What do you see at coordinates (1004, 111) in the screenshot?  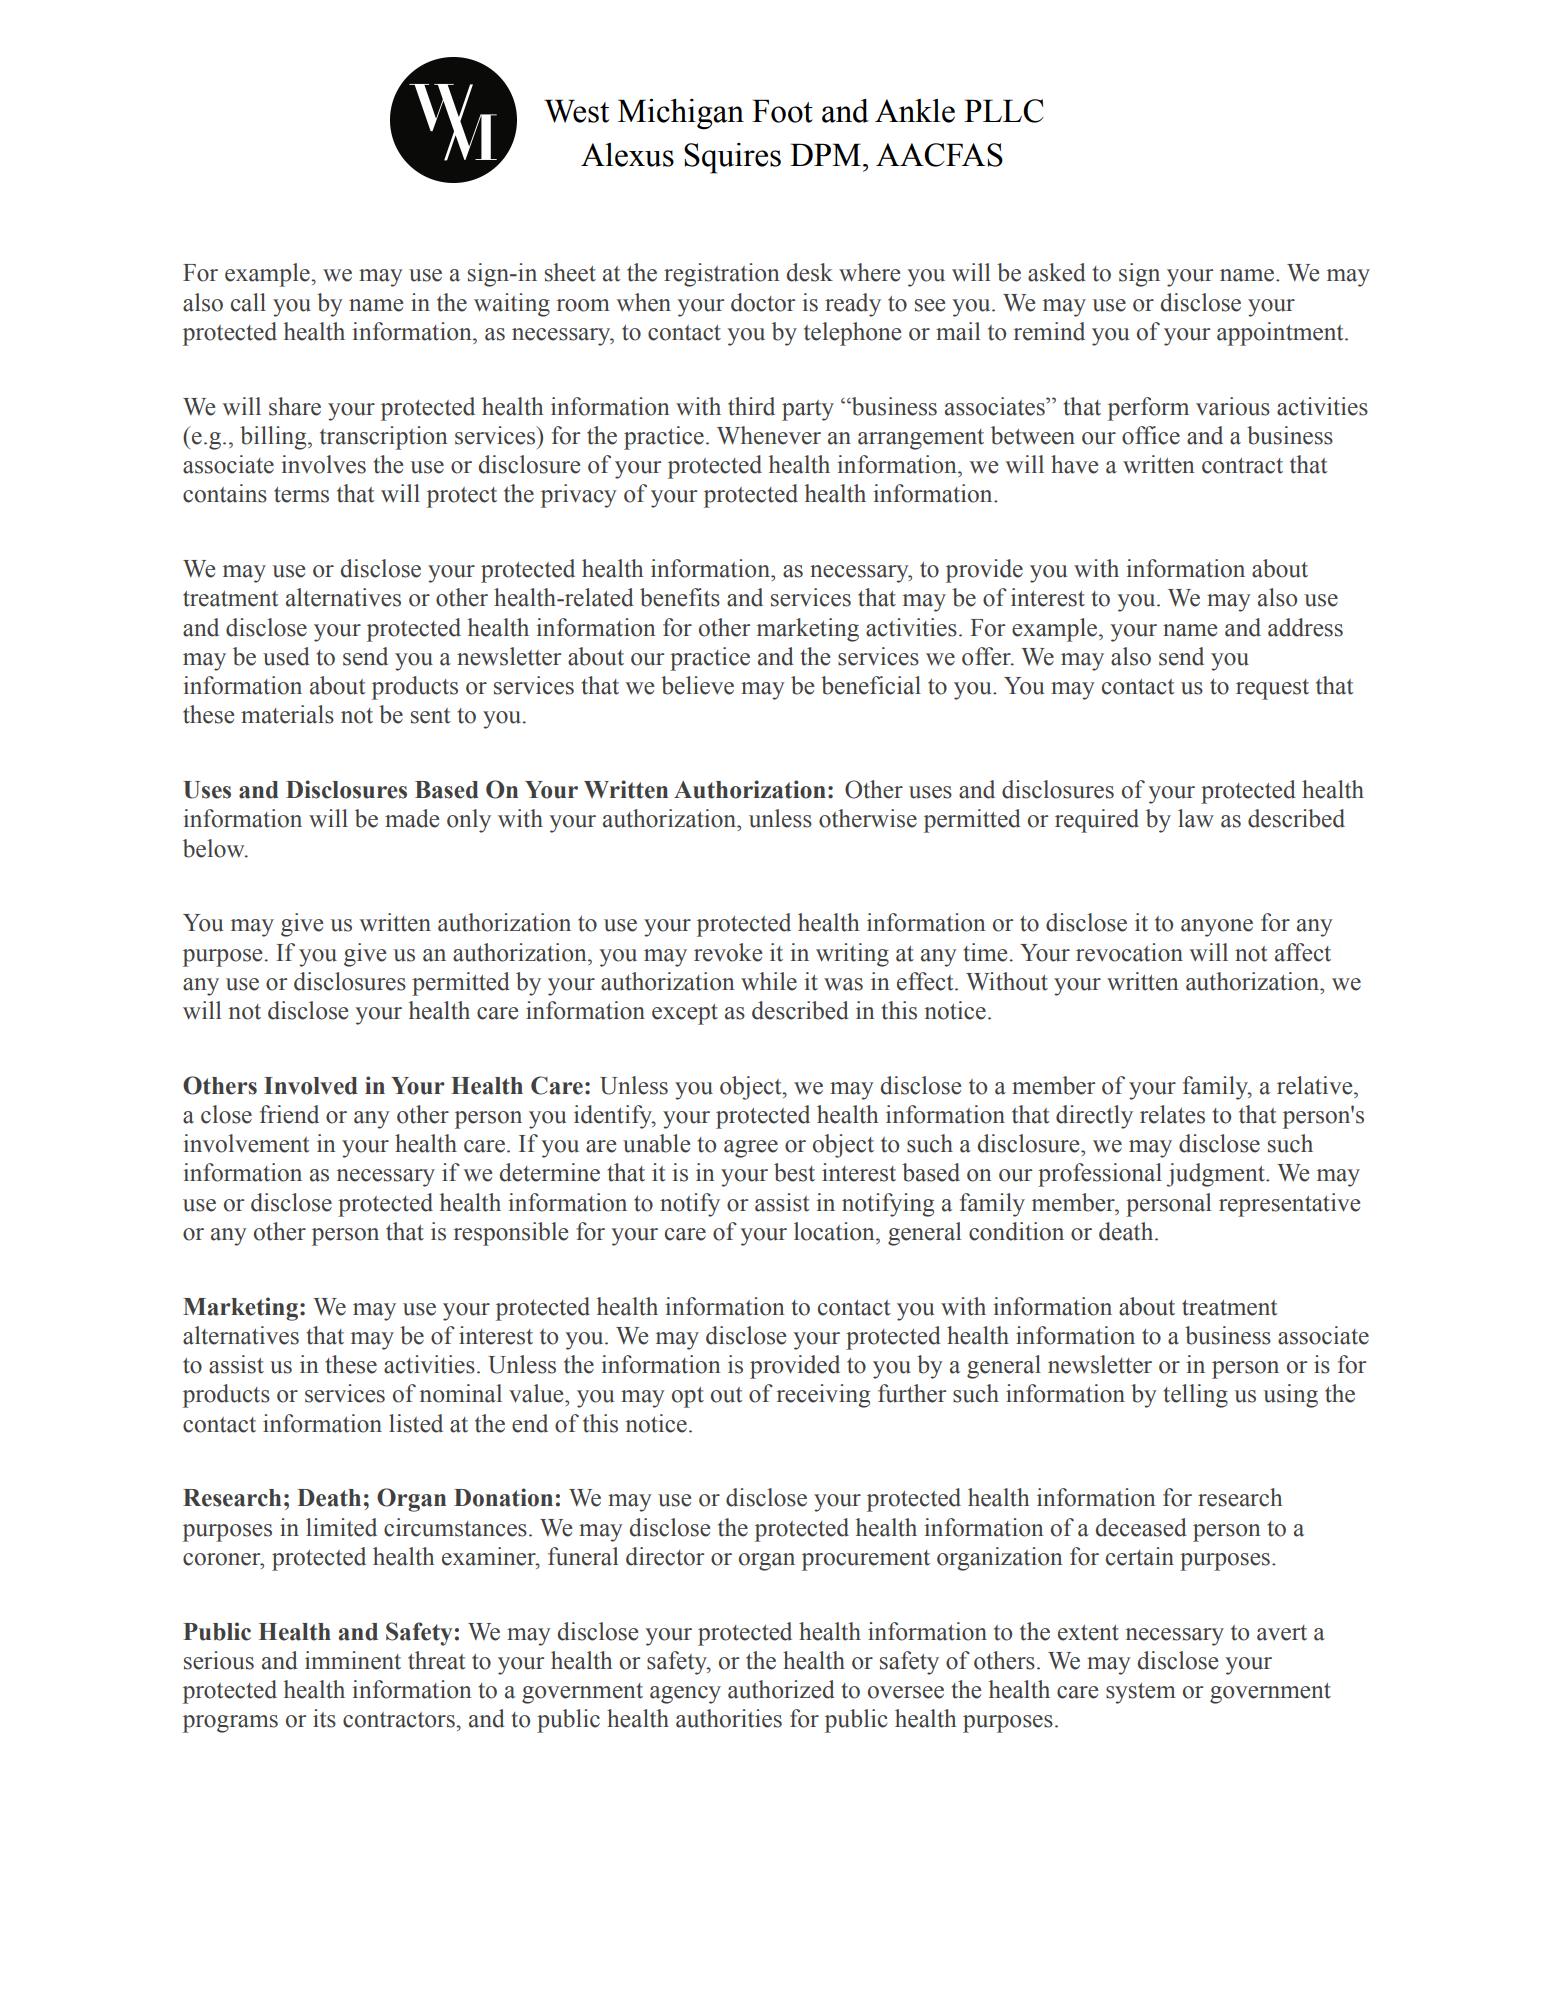 I see `PLLC` at bounding box center [1004, 111].
